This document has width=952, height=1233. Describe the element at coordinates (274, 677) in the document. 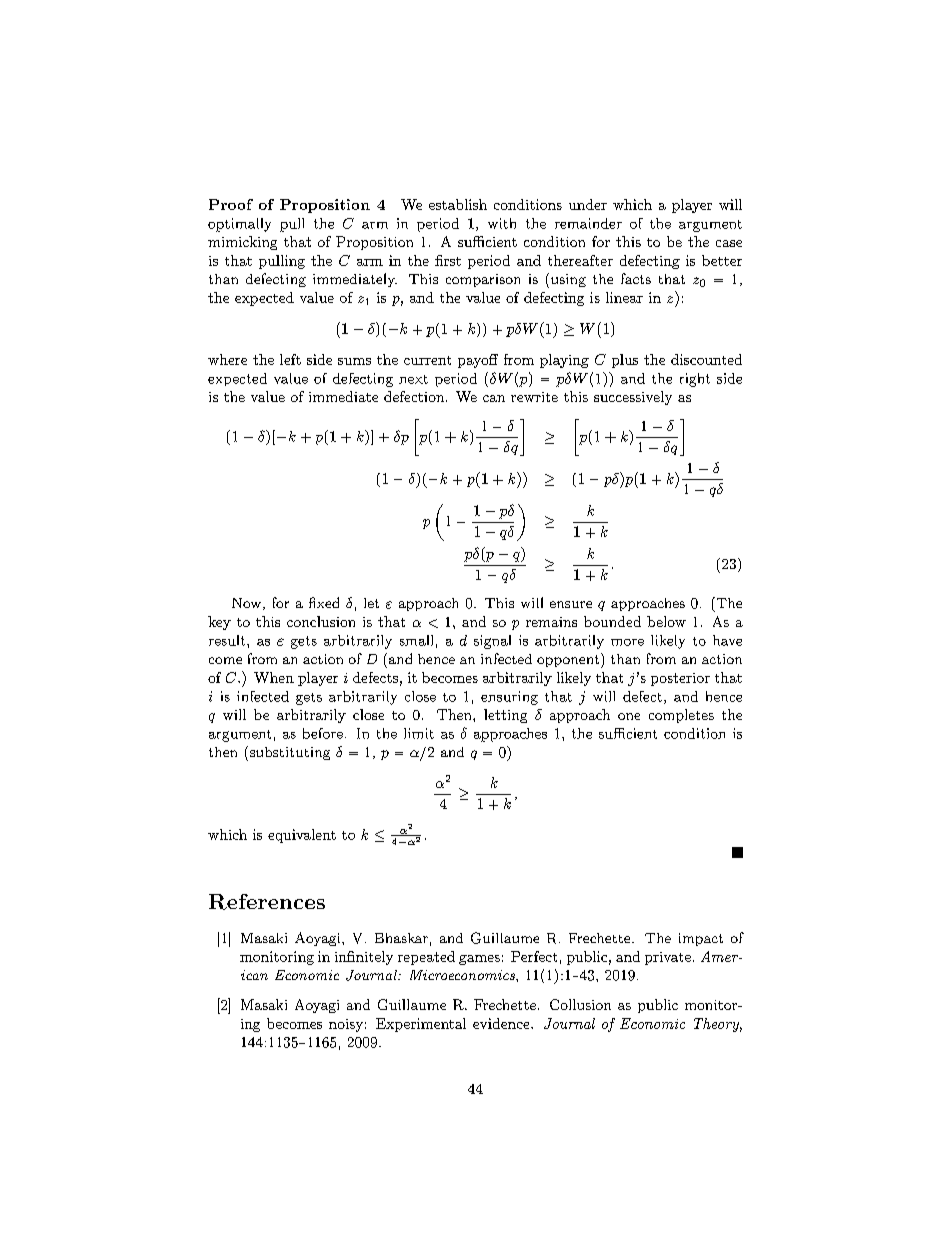

I see `When` at that location.
